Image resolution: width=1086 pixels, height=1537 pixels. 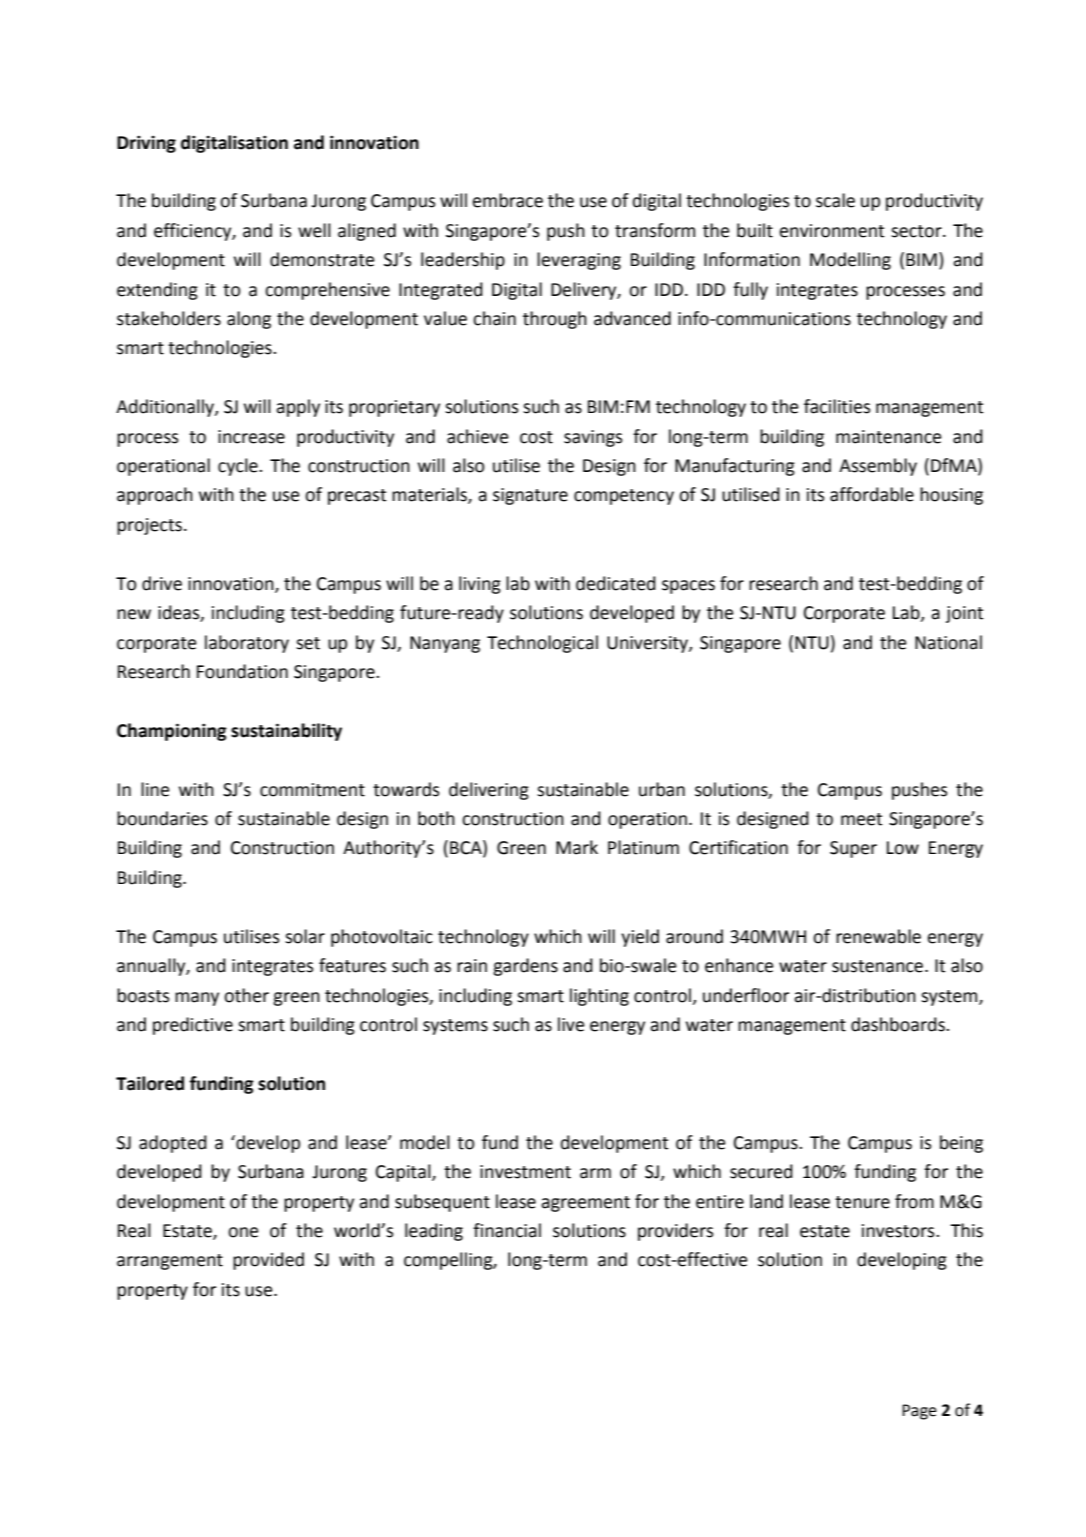 What do you see at coordinates (577, 847) in the document?
I see `Mark` at bounding box center [577, 847].
